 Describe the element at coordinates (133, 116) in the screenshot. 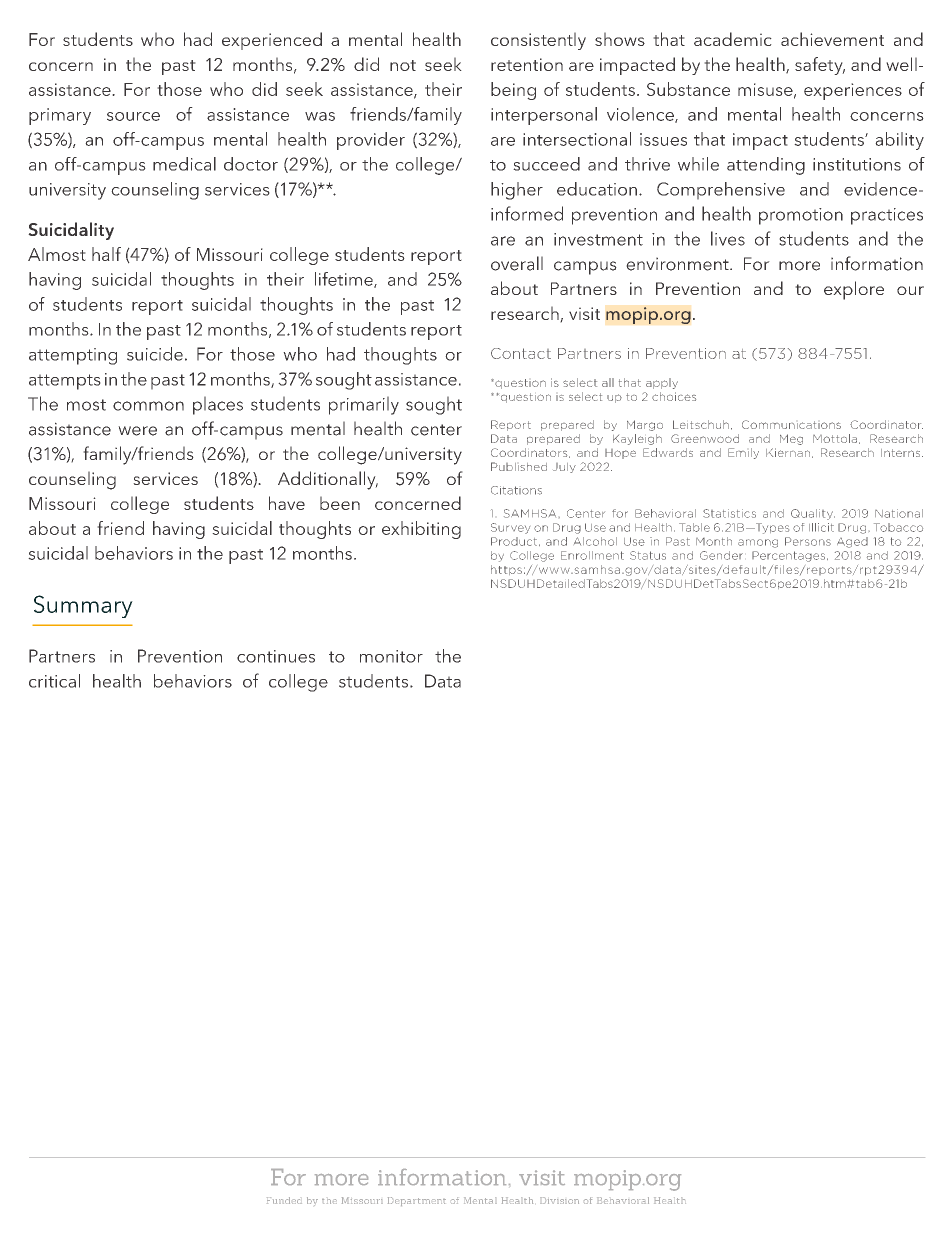

I see `source` at that location.
